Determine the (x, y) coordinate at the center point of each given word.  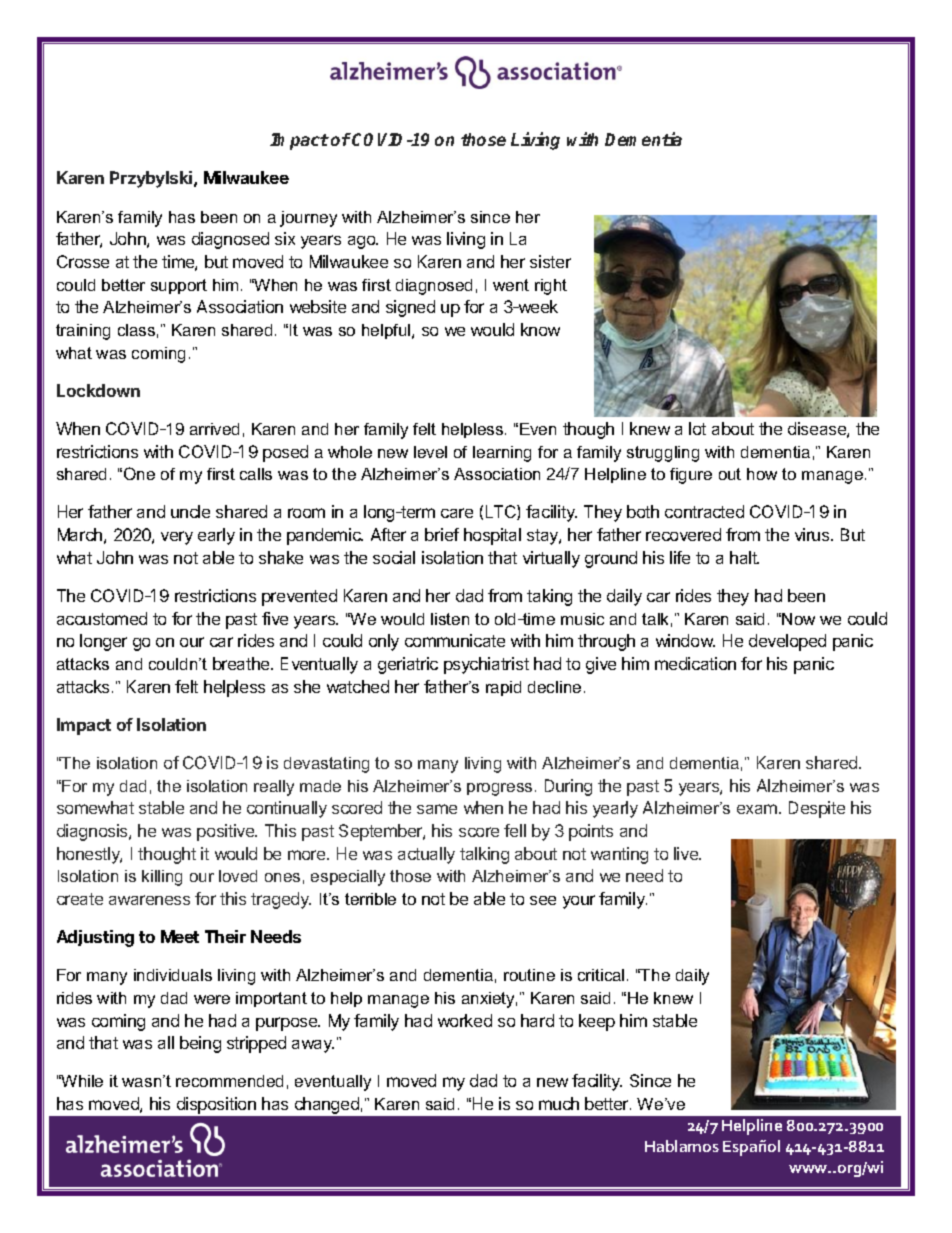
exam (757, 809)
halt (744, 557)
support (179, 286)
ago (363, 242)
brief (442, 534)
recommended (229, 1081)
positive (227, 832)
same (437, 809)
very (177, 538)
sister (550, 261)
